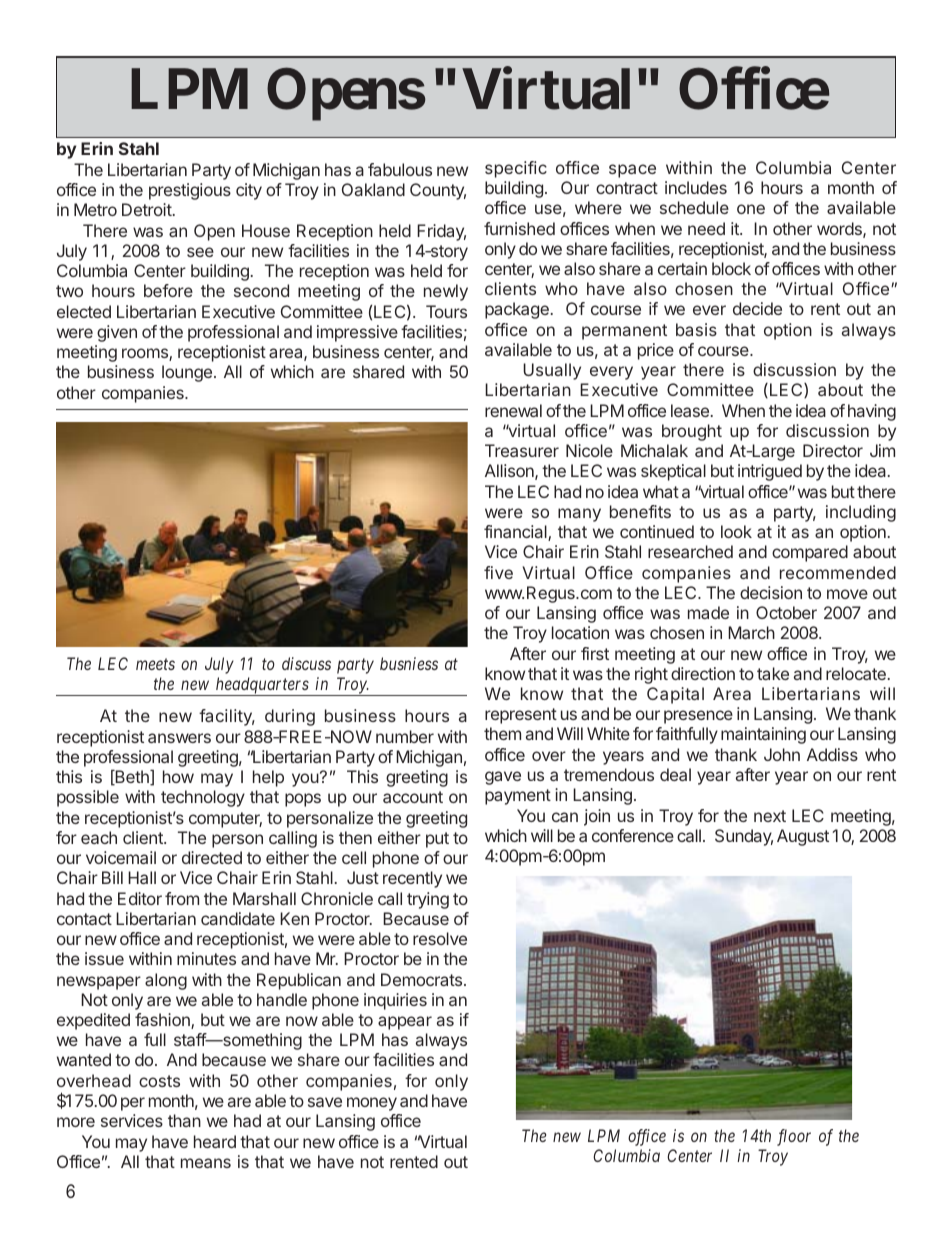 This screenshot has width=952, height=1233. What do you see at coordinates (872, 412) in the screenshot?
I see `having` at bounding box center [872, 412].
